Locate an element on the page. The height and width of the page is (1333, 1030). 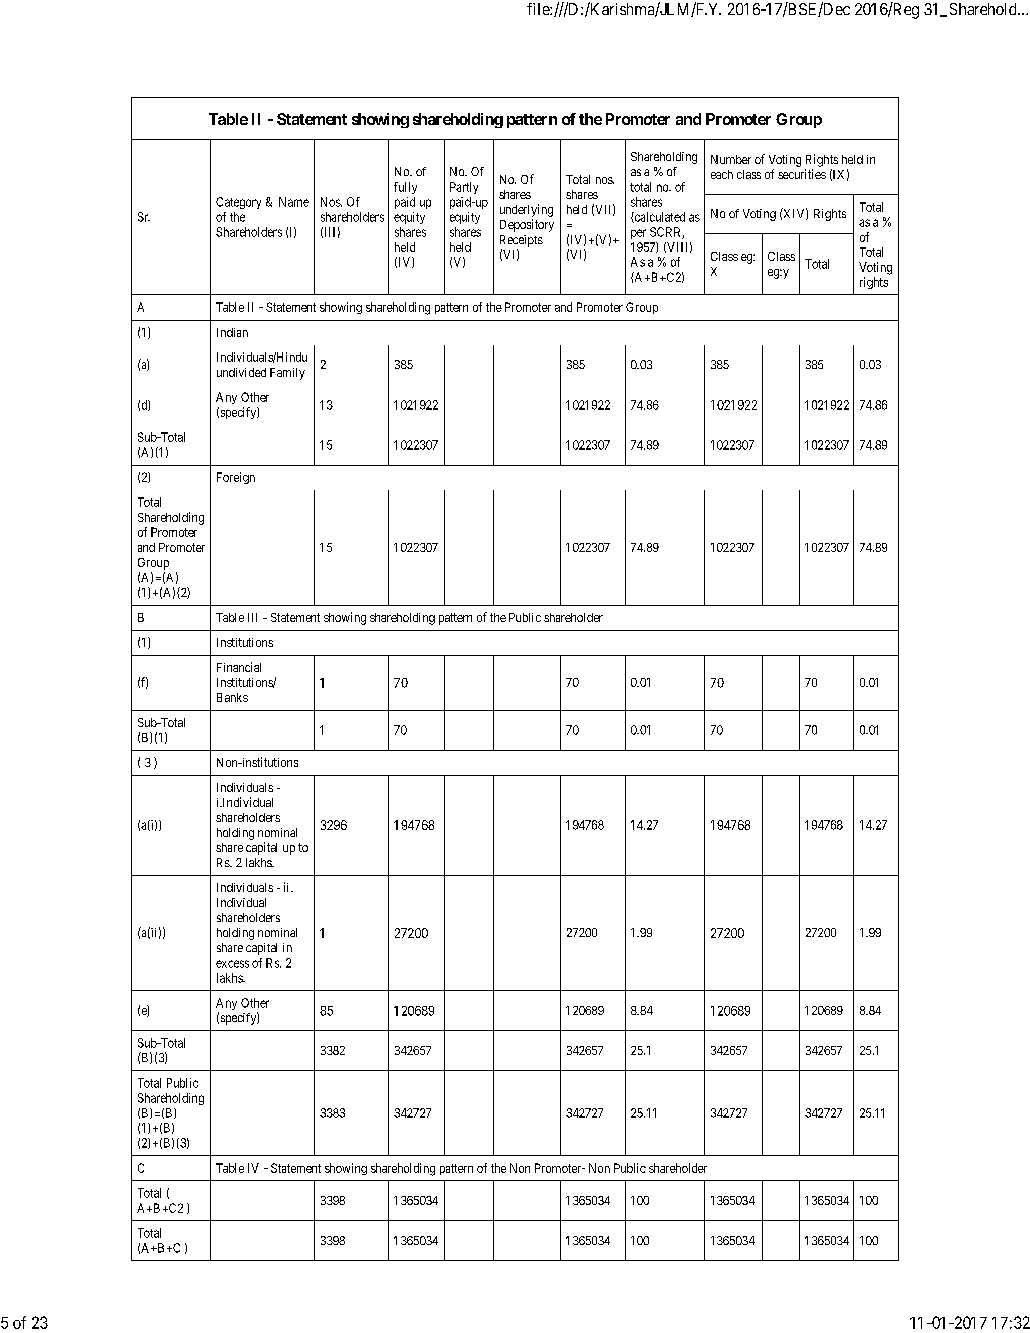
excess is located at coordinates (232, 964).
